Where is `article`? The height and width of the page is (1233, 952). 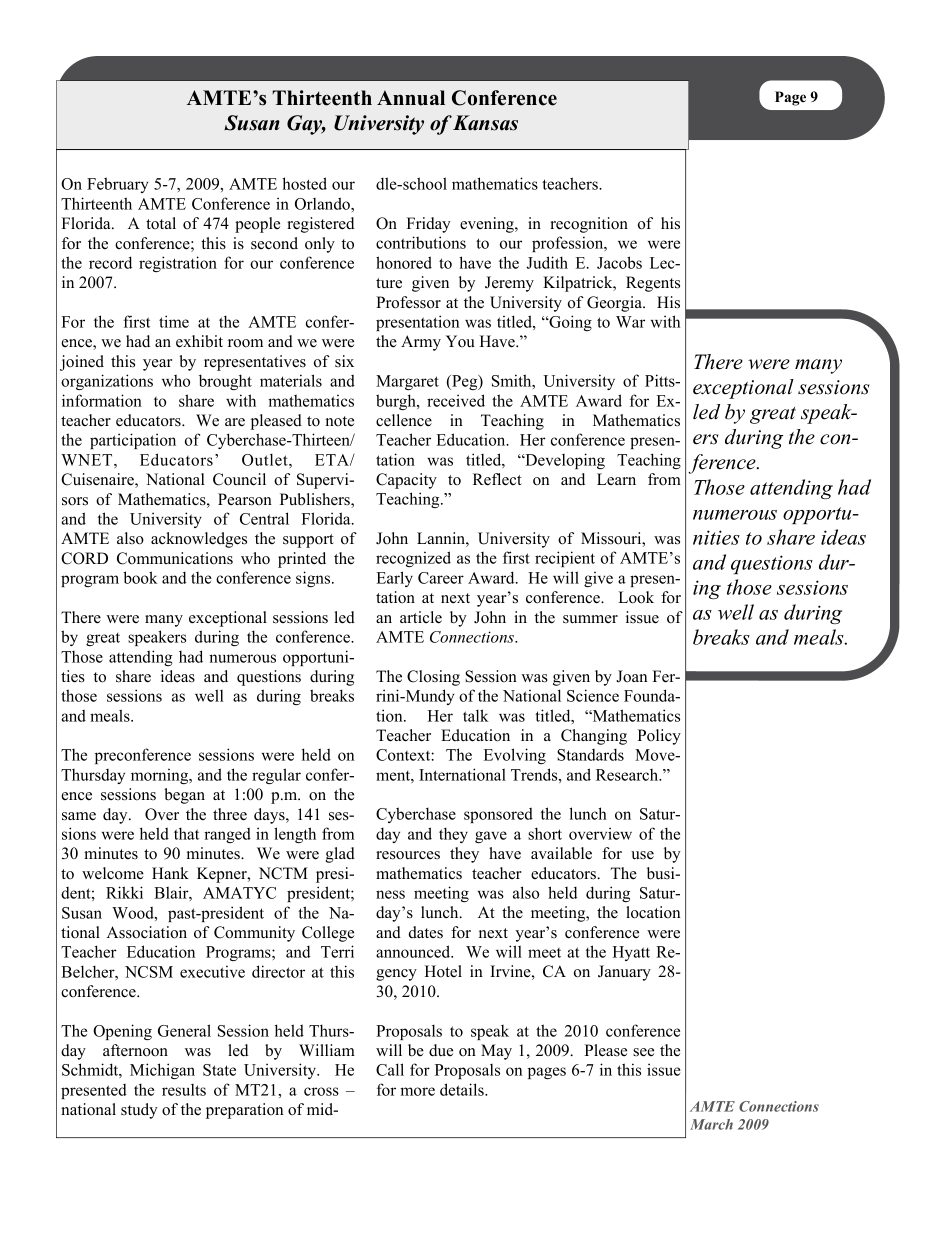 article is located at coordinates (421, 617).
